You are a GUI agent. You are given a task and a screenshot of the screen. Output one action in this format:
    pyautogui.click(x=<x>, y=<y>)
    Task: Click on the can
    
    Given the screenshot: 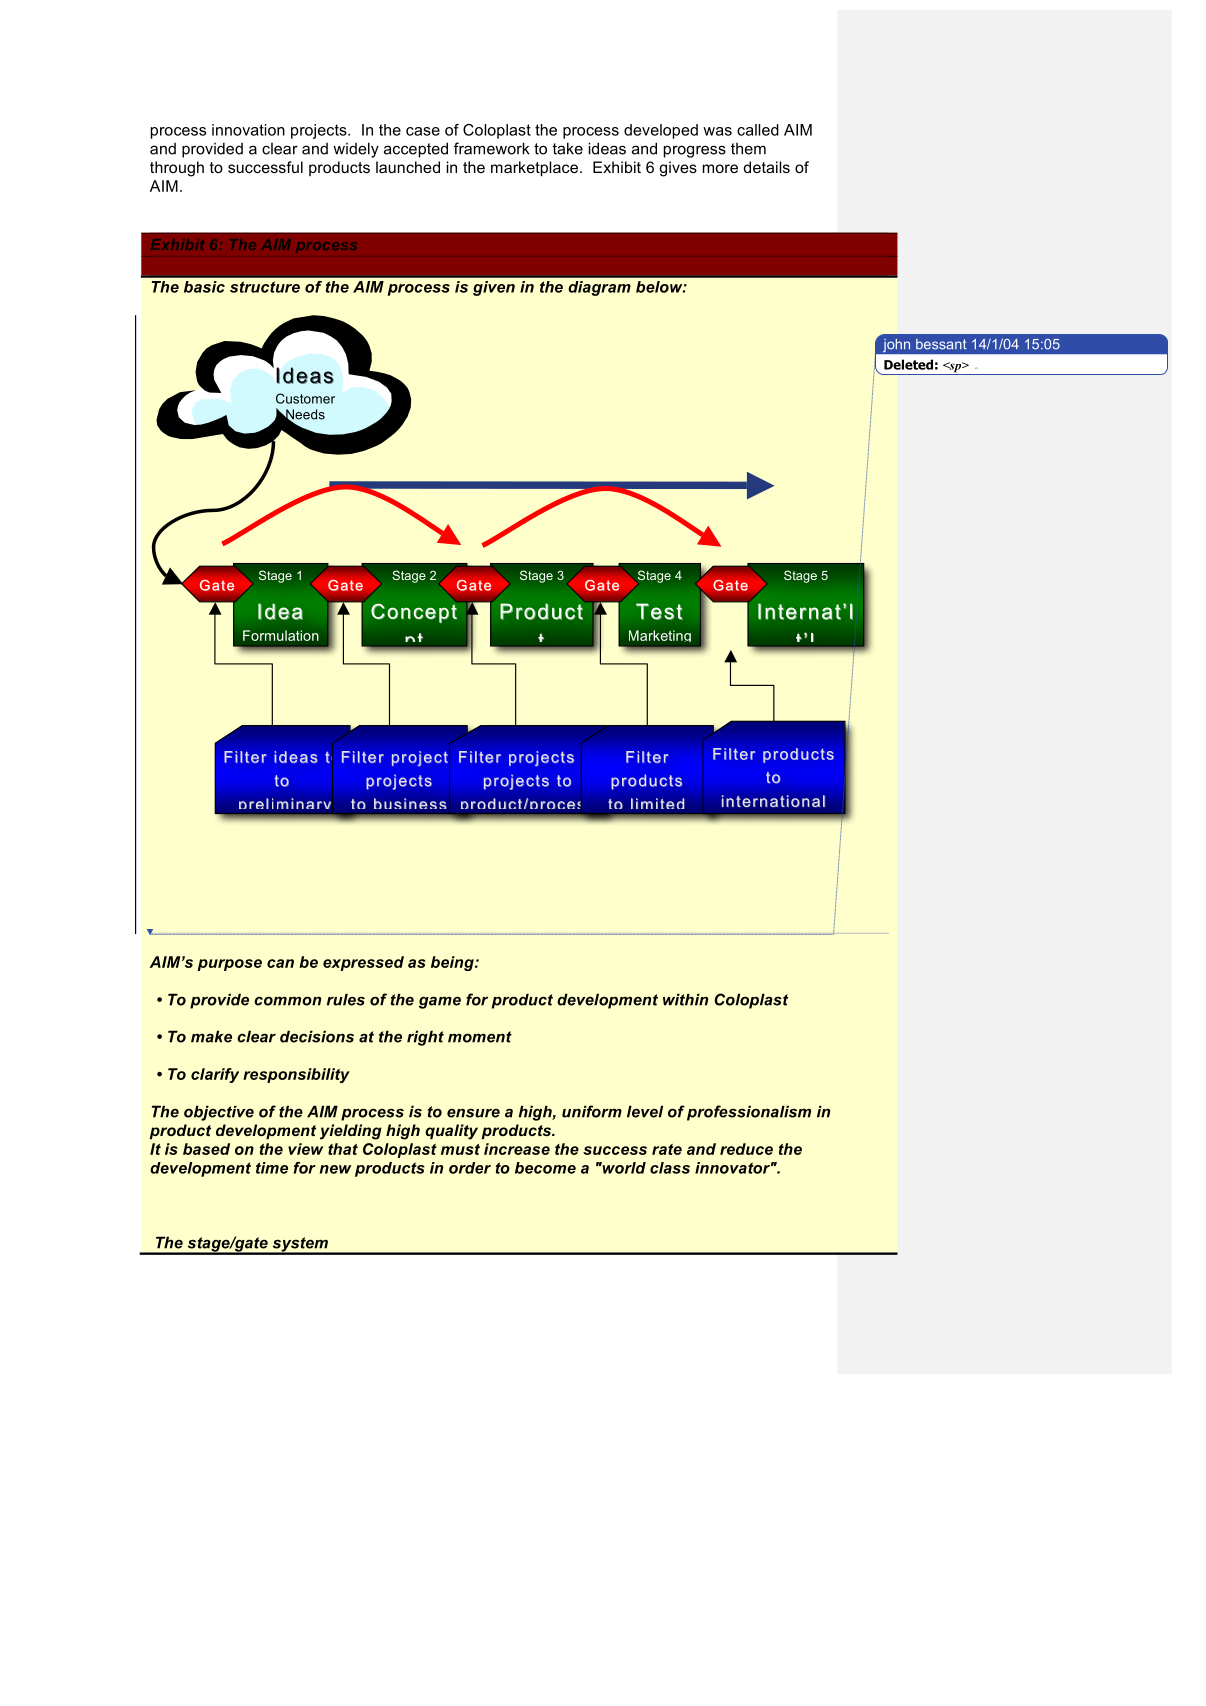 What is the action you would take?
    pyautogui.click(x=280, y=963)
